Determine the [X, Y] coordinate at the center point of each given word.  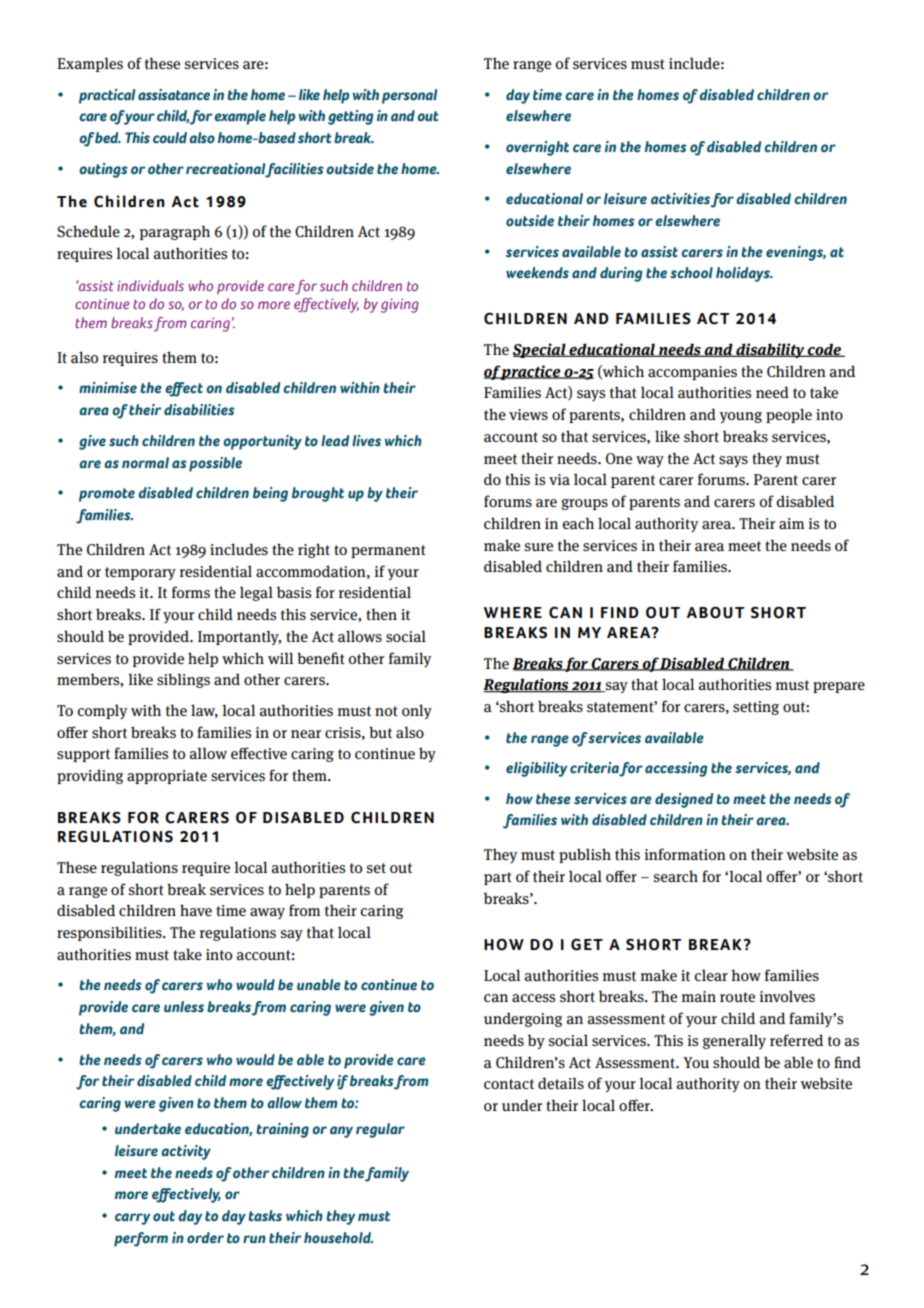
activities [680, 199]
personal [409, 96]
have [196, 910]
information [685, 854]
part [498, 878]
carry [132, 1219]
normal [145, 463]
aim [791, 523]
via [559, 479]
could [170, 138]
